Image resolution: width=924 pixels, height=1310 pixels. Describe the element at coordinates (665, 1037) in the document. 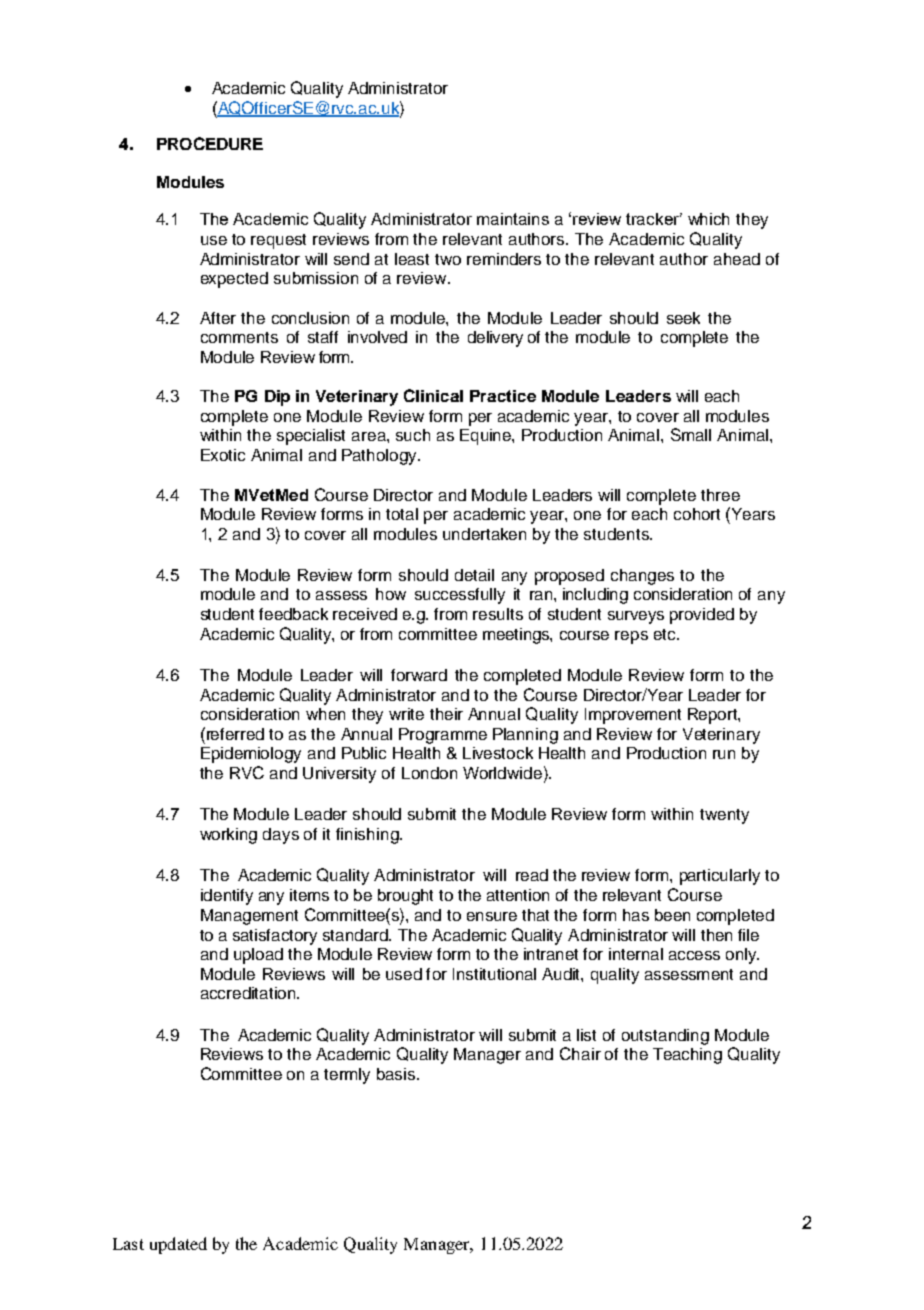

I see `outstanding` at that location.
